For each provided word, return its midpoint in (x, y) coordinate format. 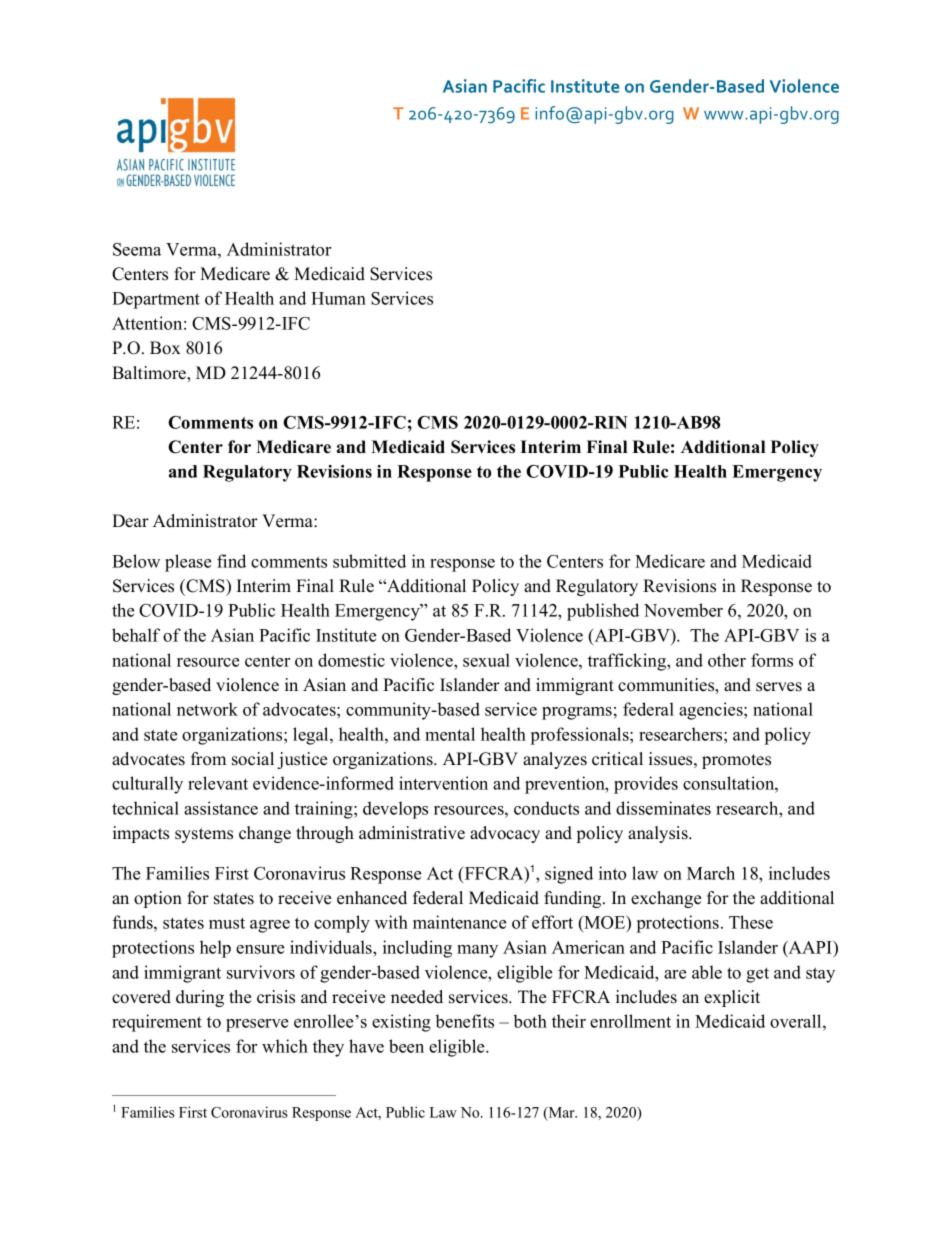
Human (338, 298)
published (603, 612)
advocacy (505, 834)
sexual (486, 660)
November (683, 610)
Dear (130, 521)
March (711, 873)
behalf (136, 635)
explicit (732, 998)
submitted (369, 561)
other (727, 660)
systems (204, 835)
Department (156, 300)
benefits (465, 1021)
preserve (257, 1025)
